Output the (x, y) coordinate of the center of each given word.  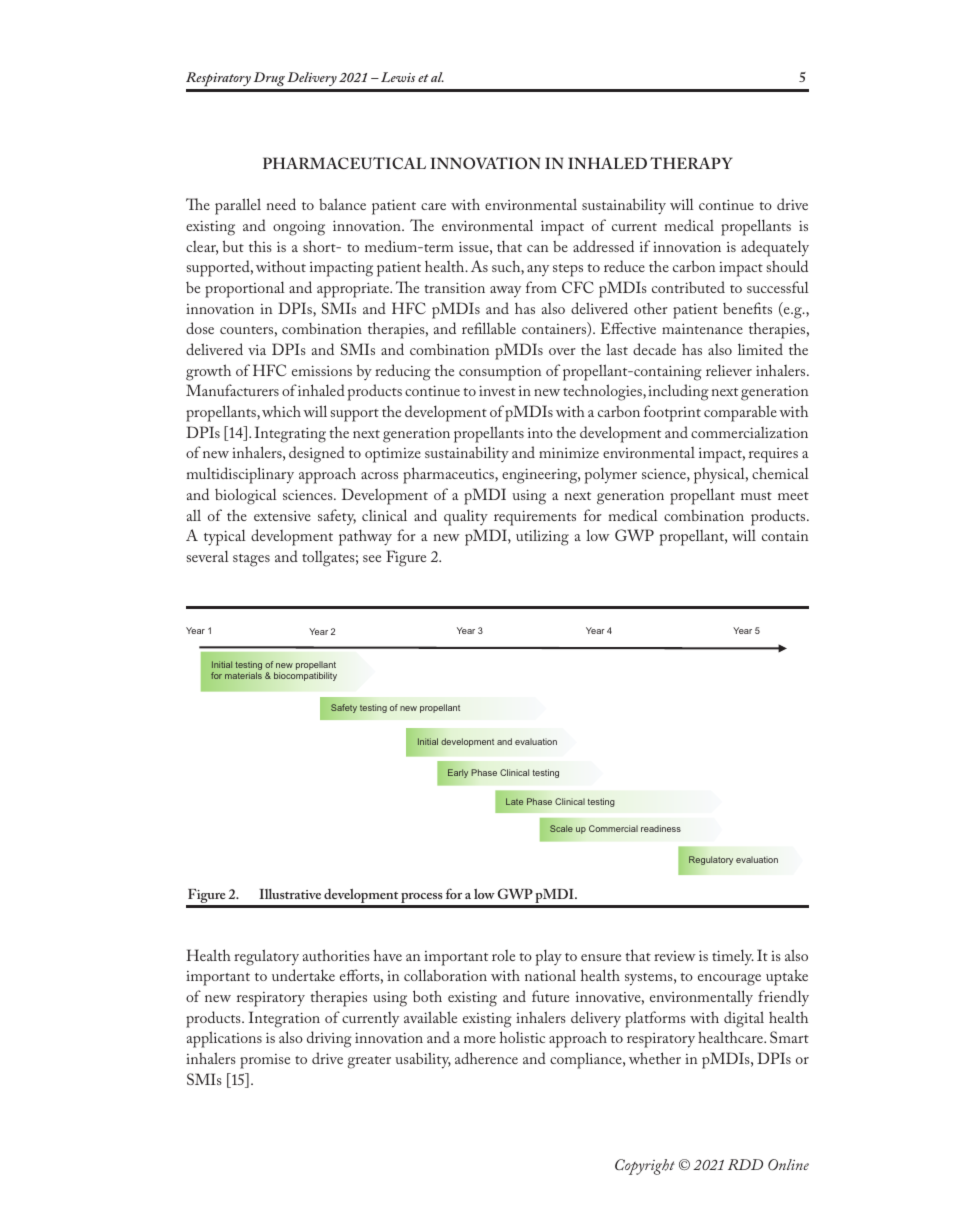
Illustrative (290, 894)
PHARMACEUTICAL (344, 163)
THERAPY (691, 163)
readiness (661, 828)
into (540, 433)
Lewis (398, 77)
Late (514, 801)
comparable (740, 413)
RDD (745, 1164)
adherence (486, 1058)
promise (265, 1061)
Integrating (290, 434)
